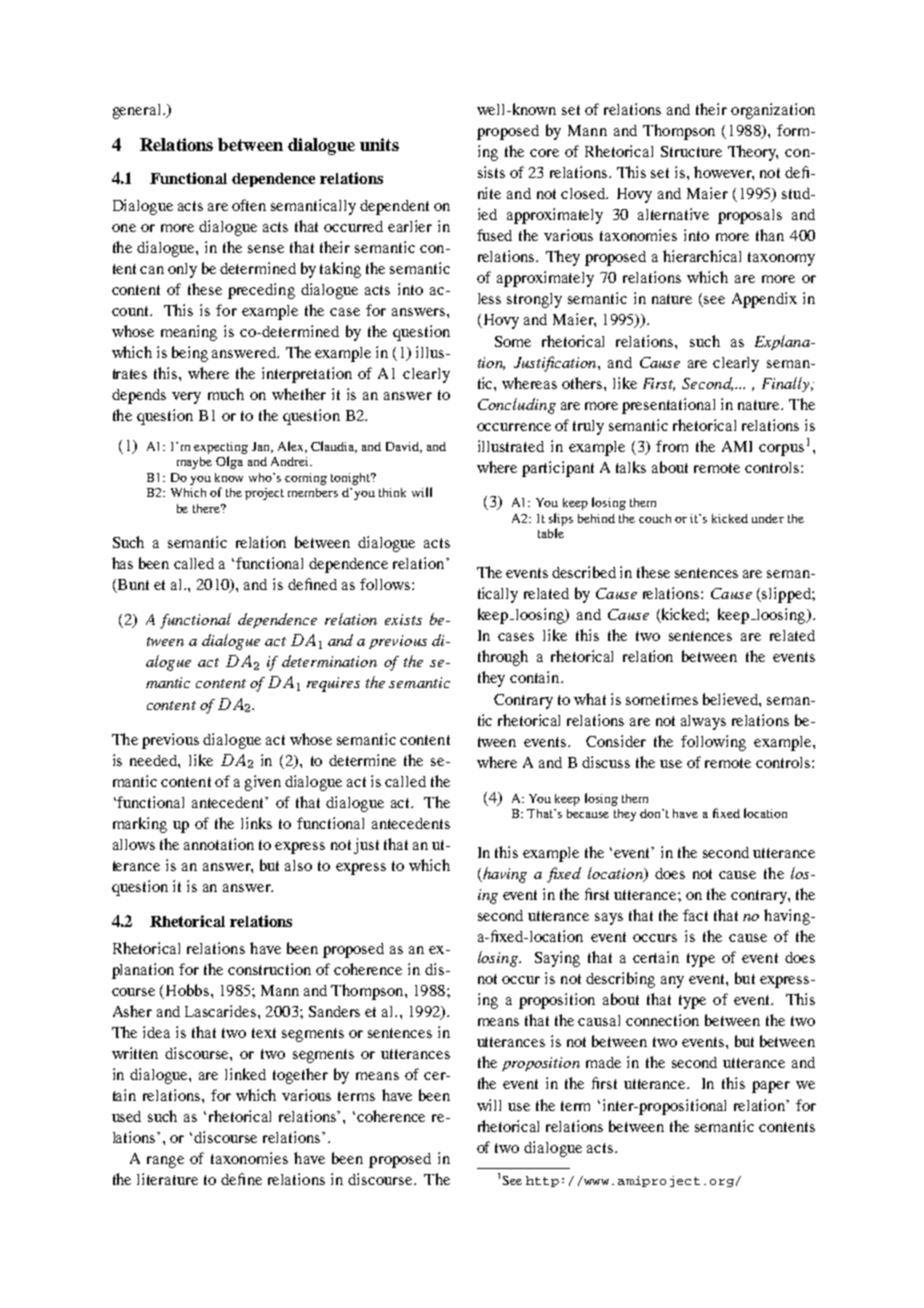  Describe the element at coordinates (655, 518) in the screenshot. I see `couch` at that location.
